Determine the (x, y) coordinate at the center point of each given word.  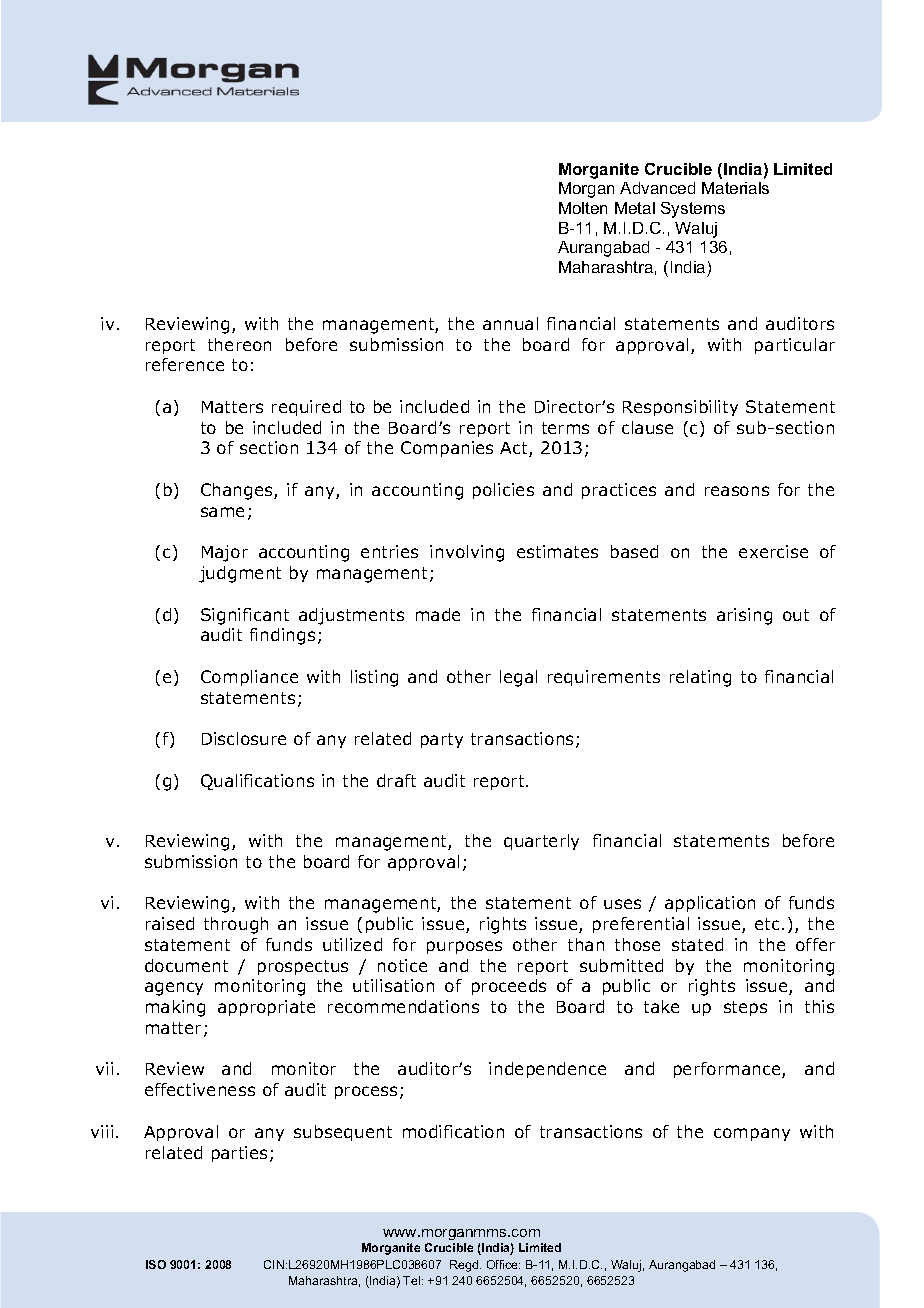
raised (170, 923)
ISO (156, 1264)
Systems (693, 210)
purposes (464, 947)
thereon (239, 344)
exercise (773, 551)
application (710, 904)
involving (467, 553)
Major (225, 553)
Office (503, 1264)
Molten (583, 208)
